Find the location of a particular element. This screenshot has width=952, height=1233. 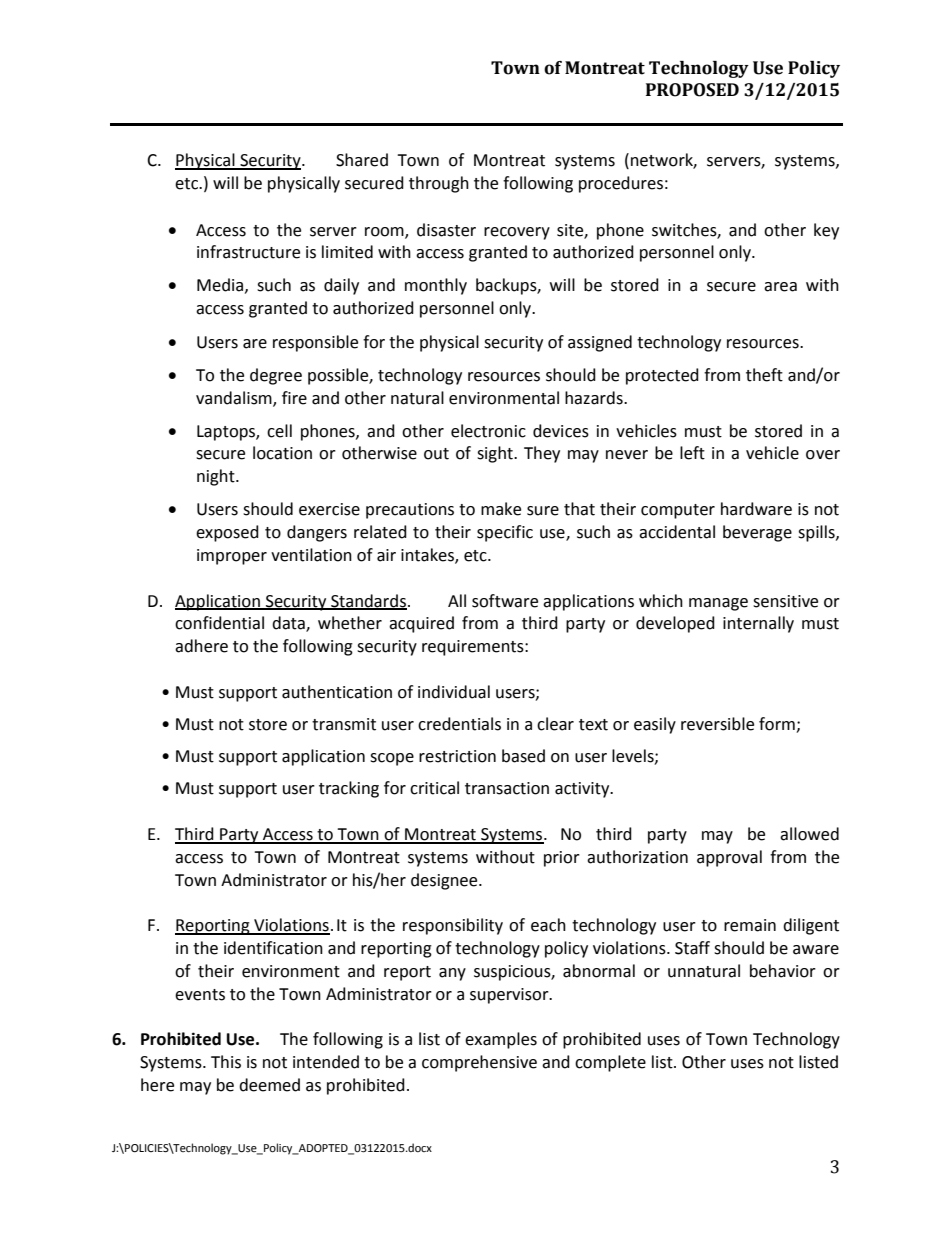

behavior is located at coordinates (783, 971).
